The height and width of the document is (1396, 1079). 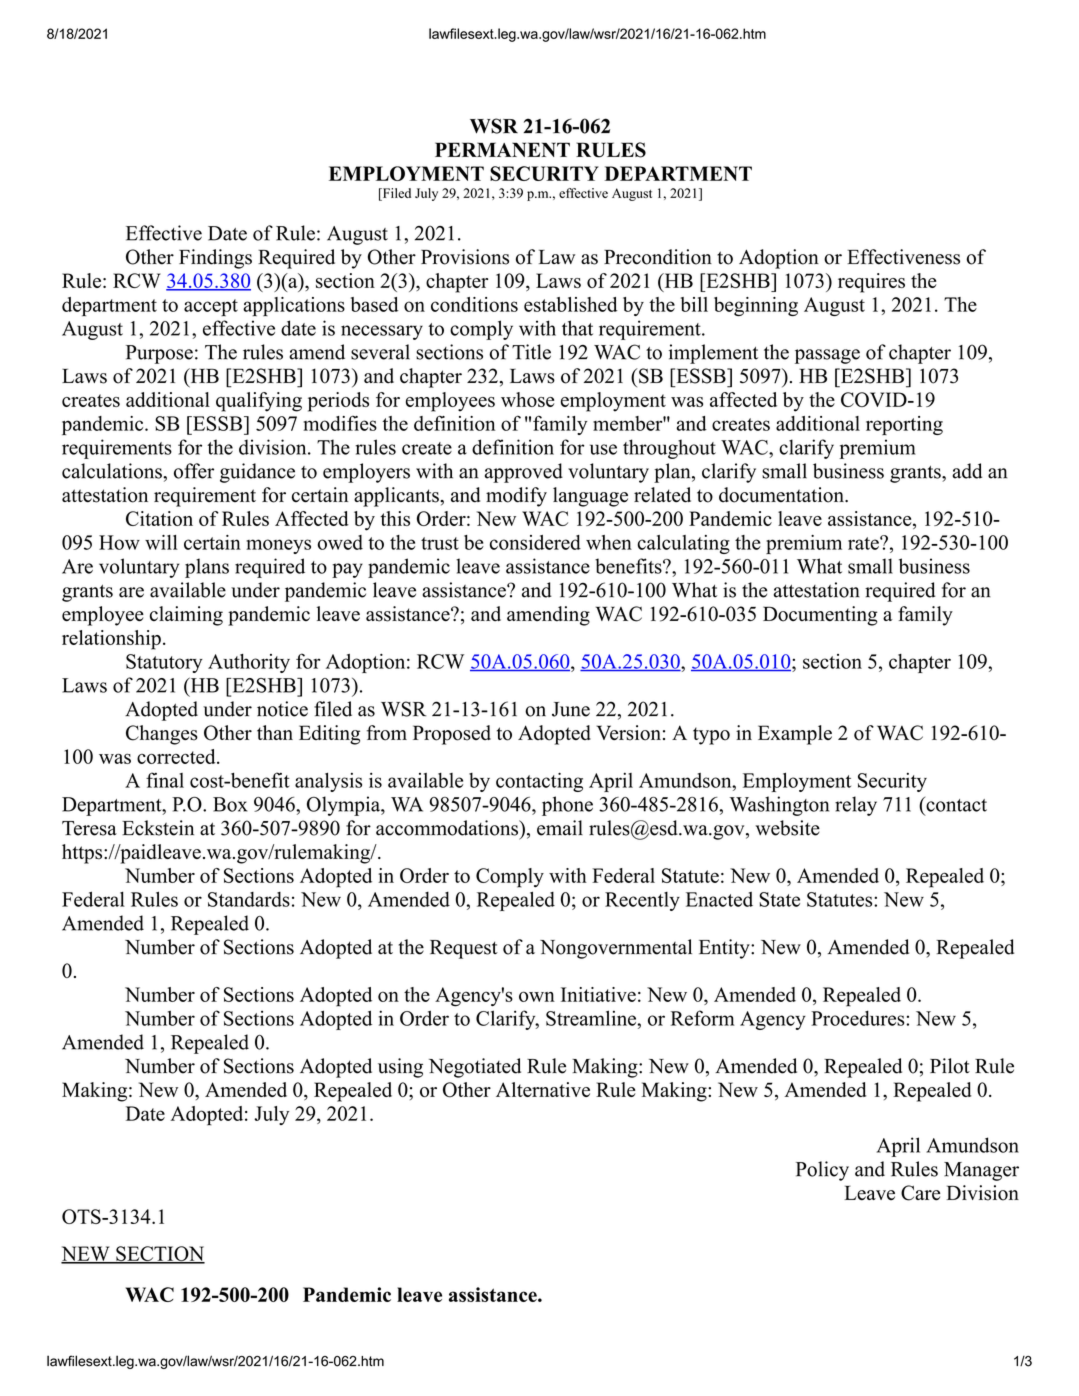 I want to click on Citation, so click(x=159, y=518).
